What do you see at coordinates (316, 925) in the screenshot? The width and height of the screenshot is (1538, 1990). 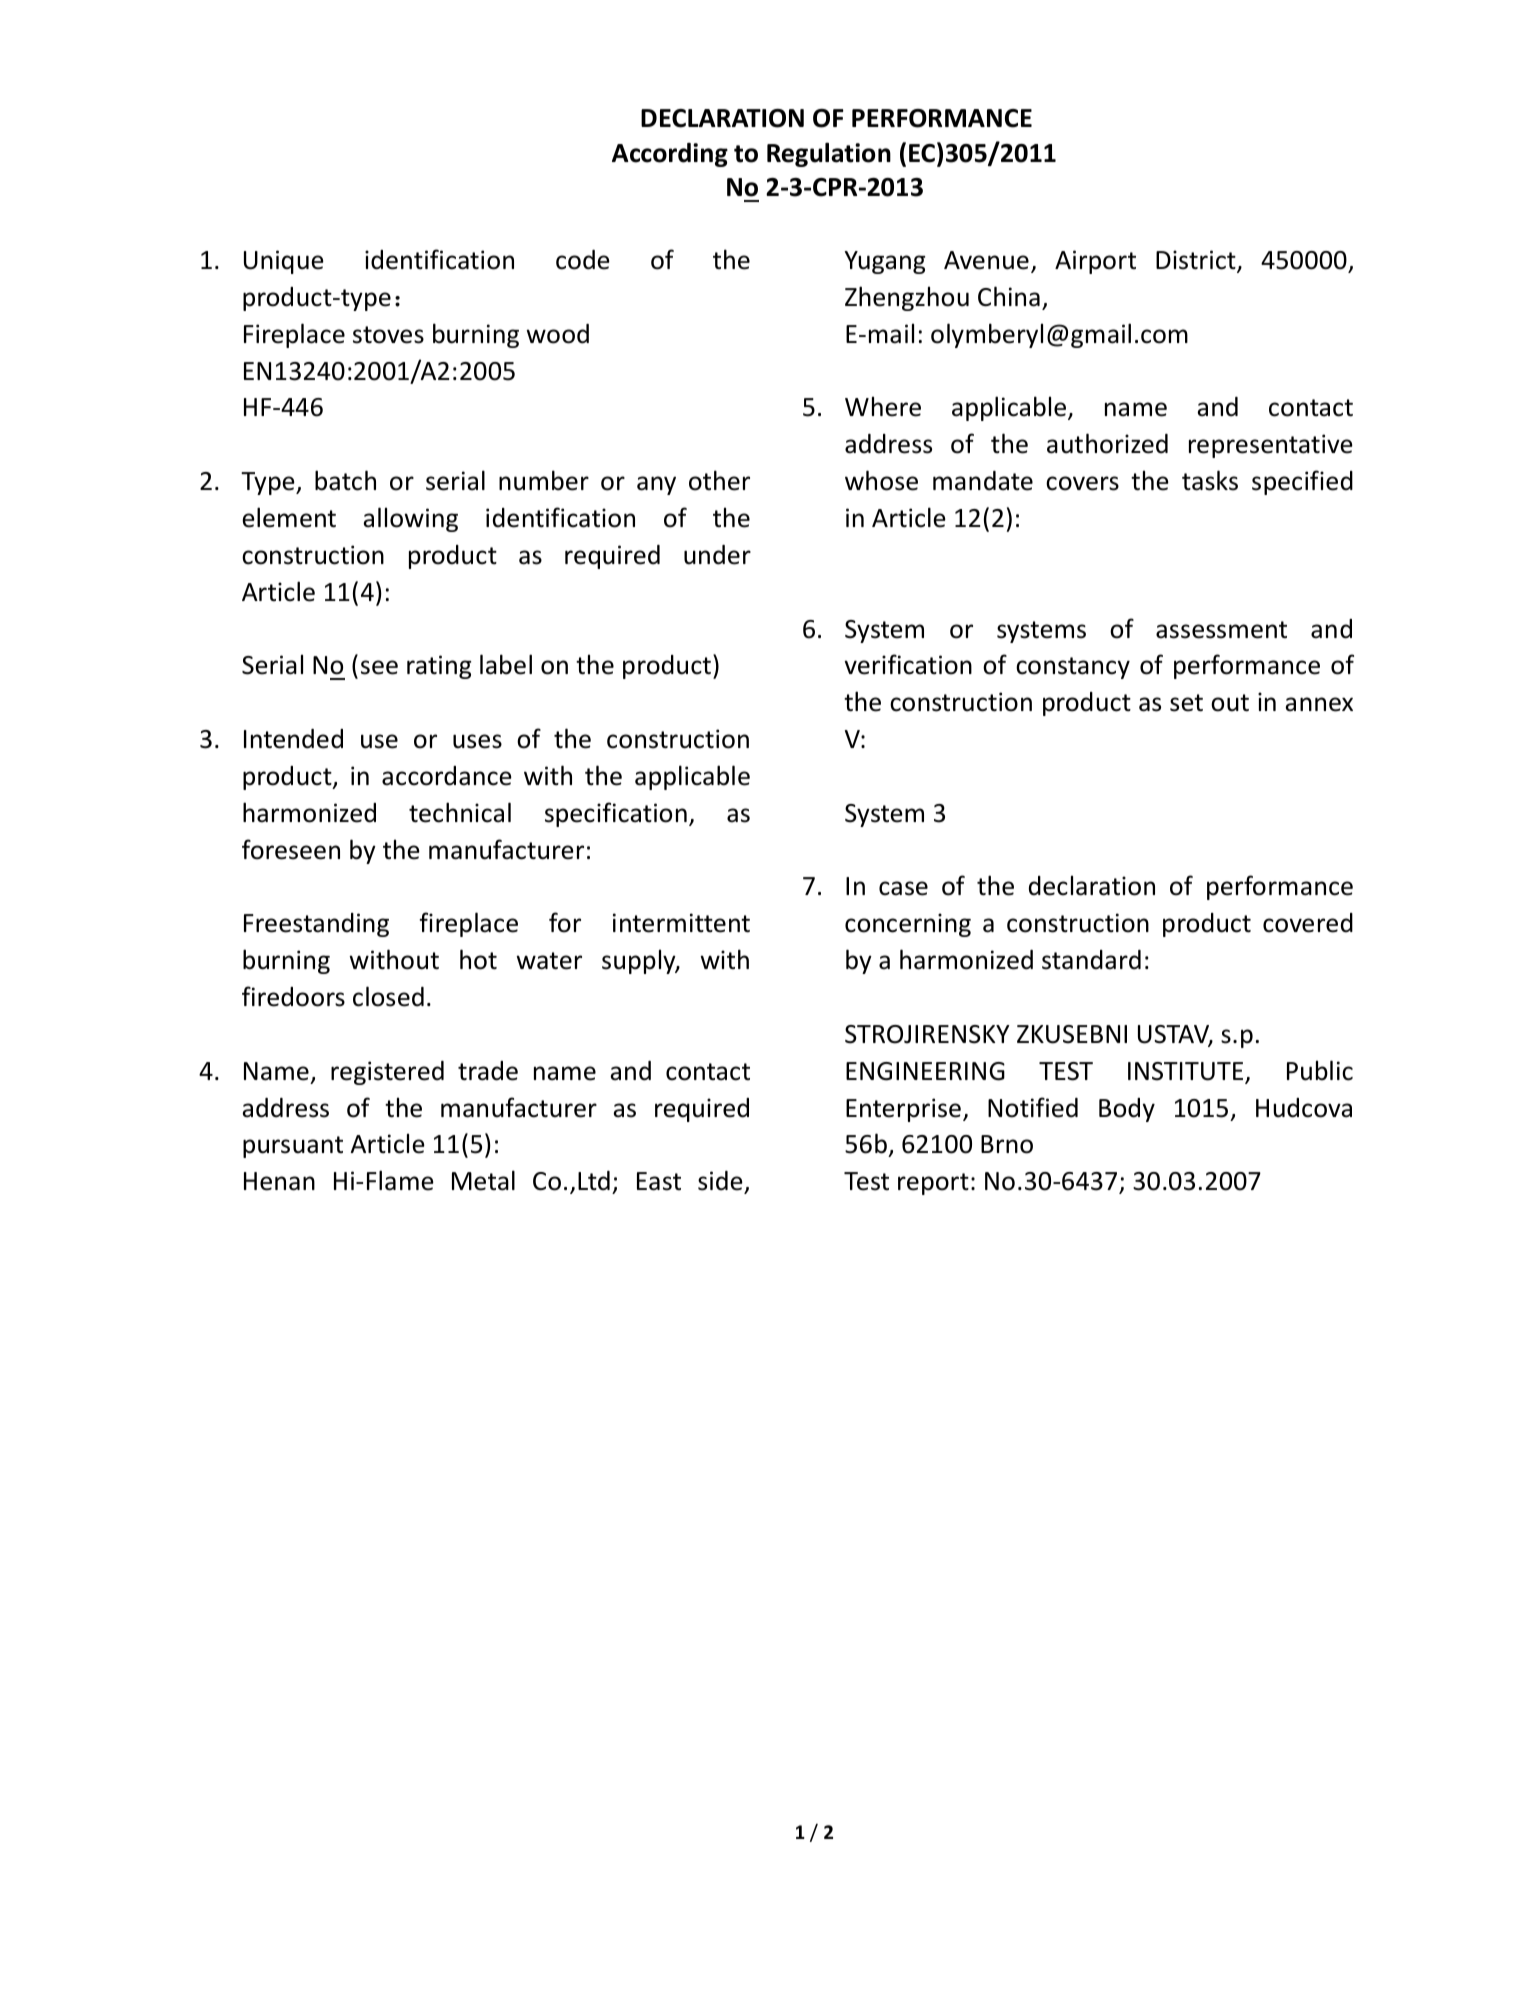 I see `Freestanding` at bounding box center [316, 925].
